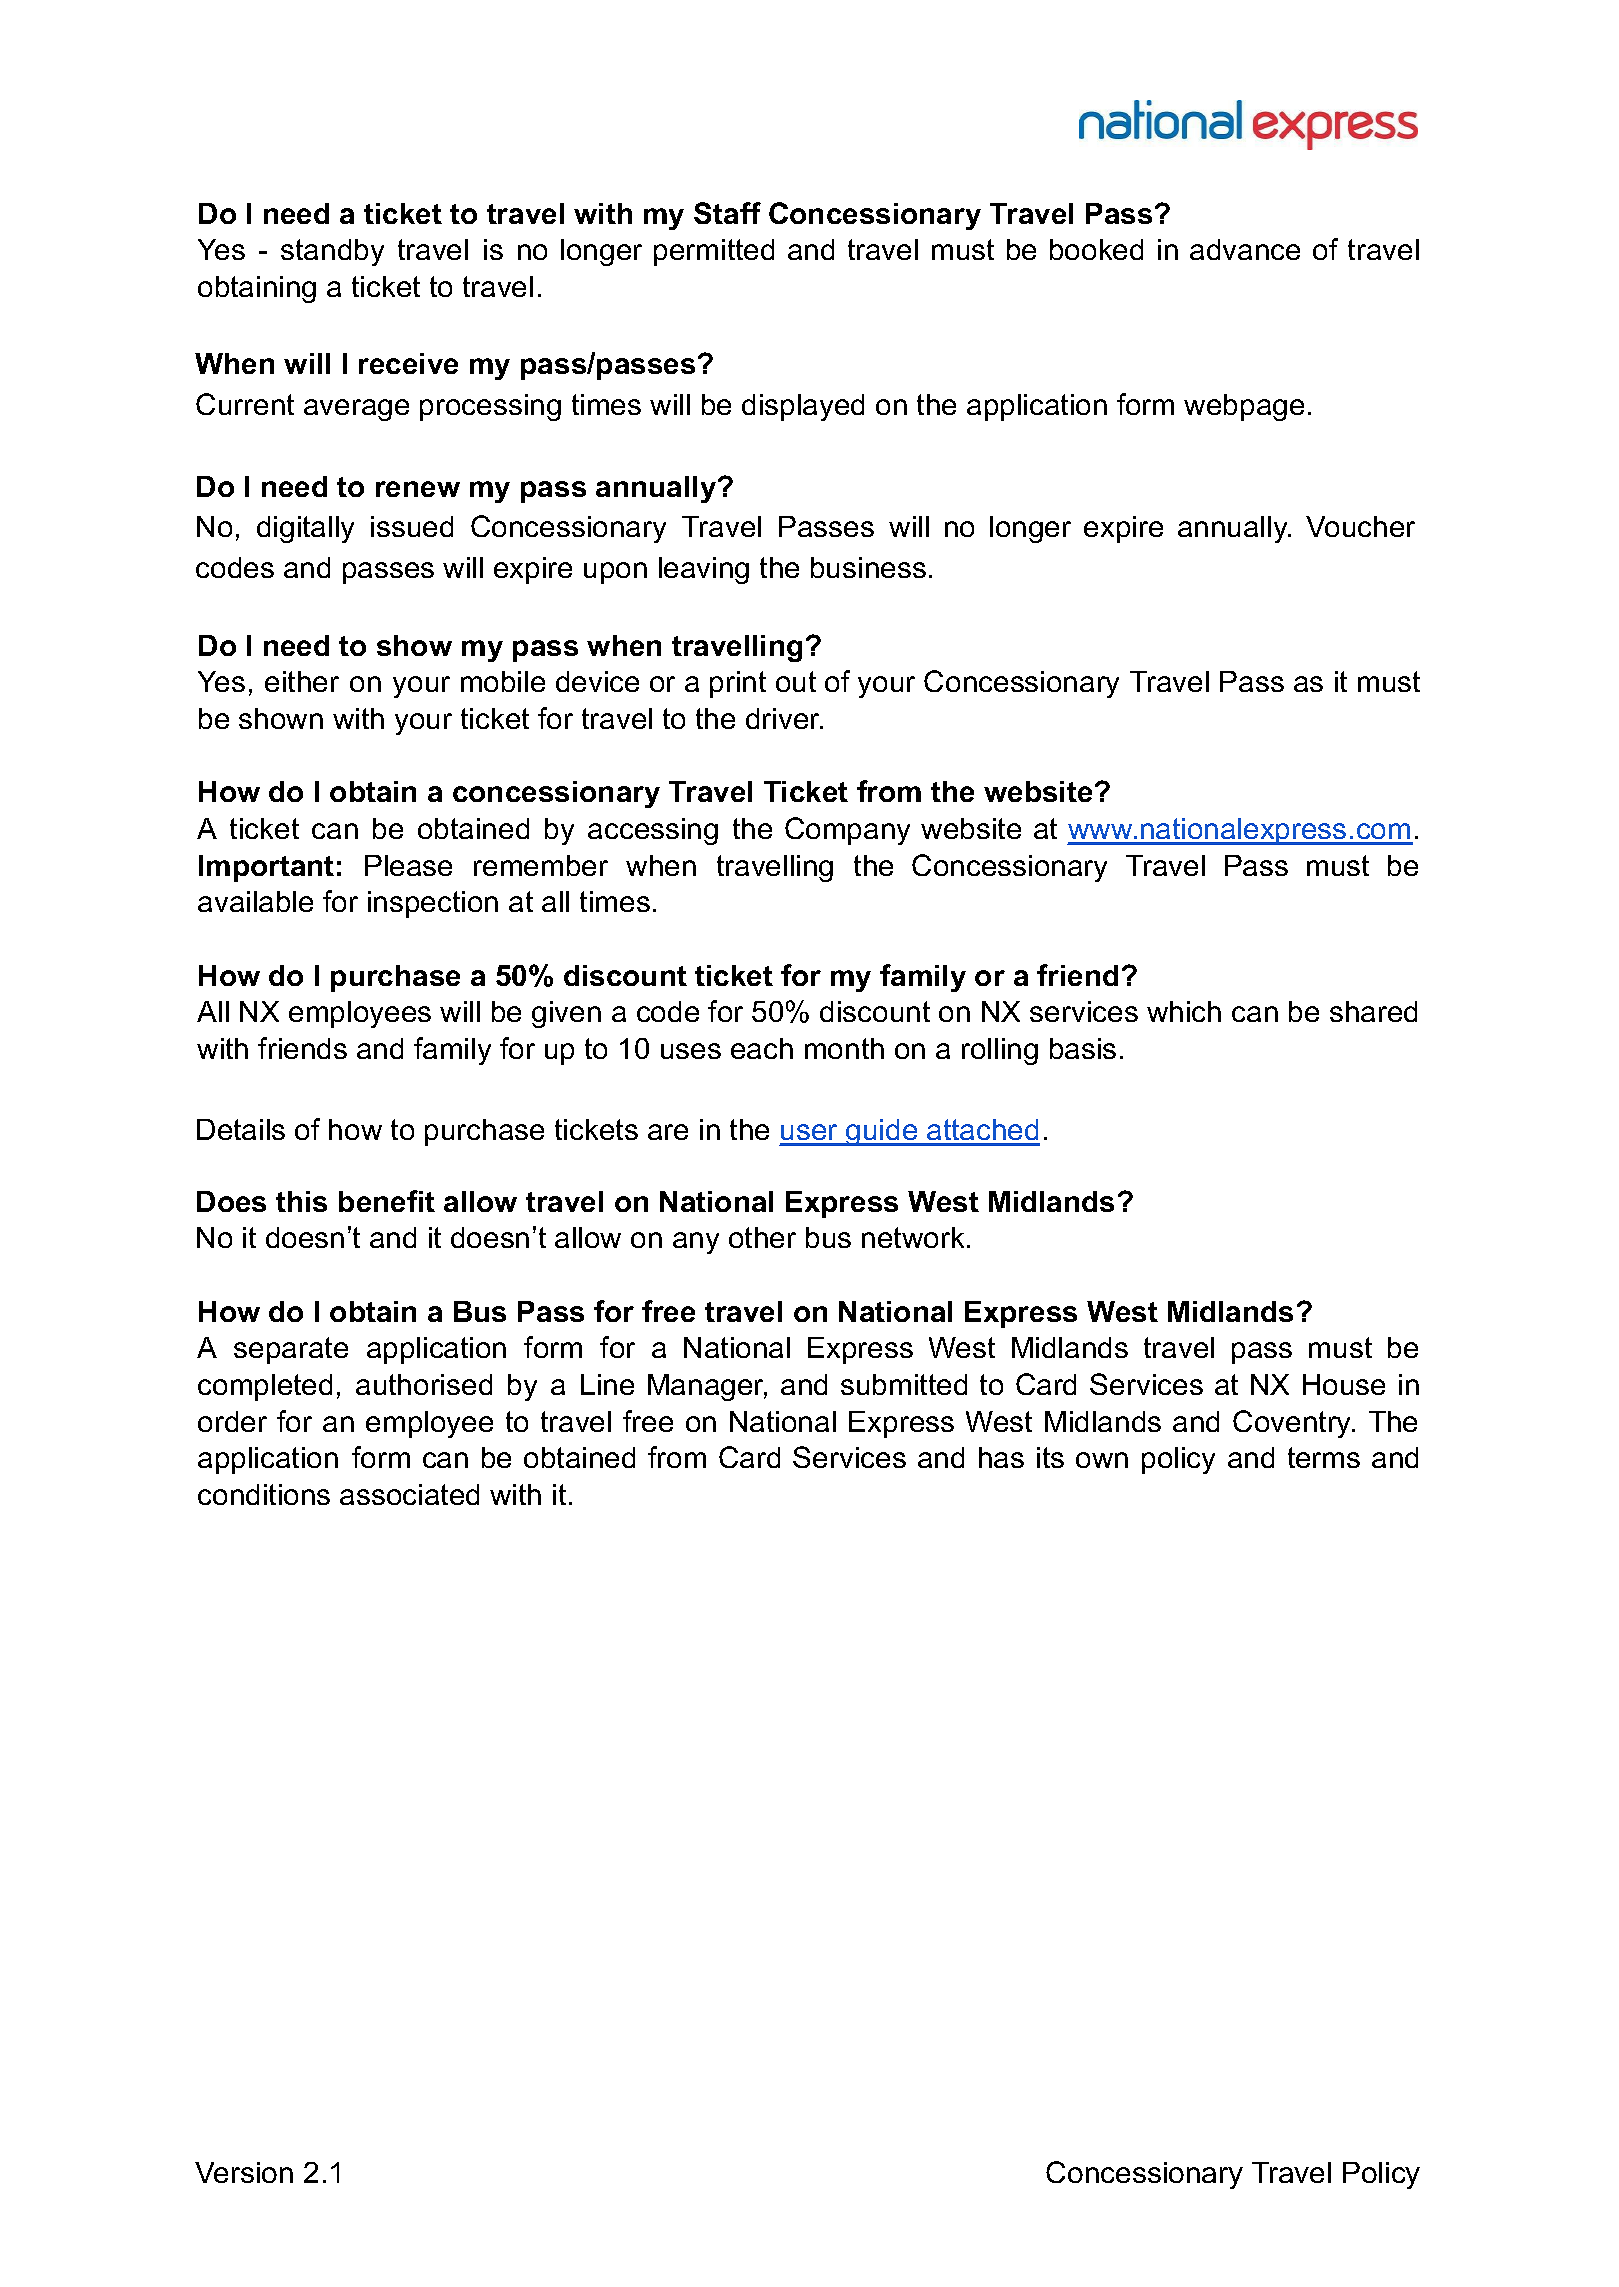 The width and height of the image is (1619, 2287). What do you see at coordinates (1324, 1457) in the image?
I see `terms` at bounding box center [1324, 1457].
